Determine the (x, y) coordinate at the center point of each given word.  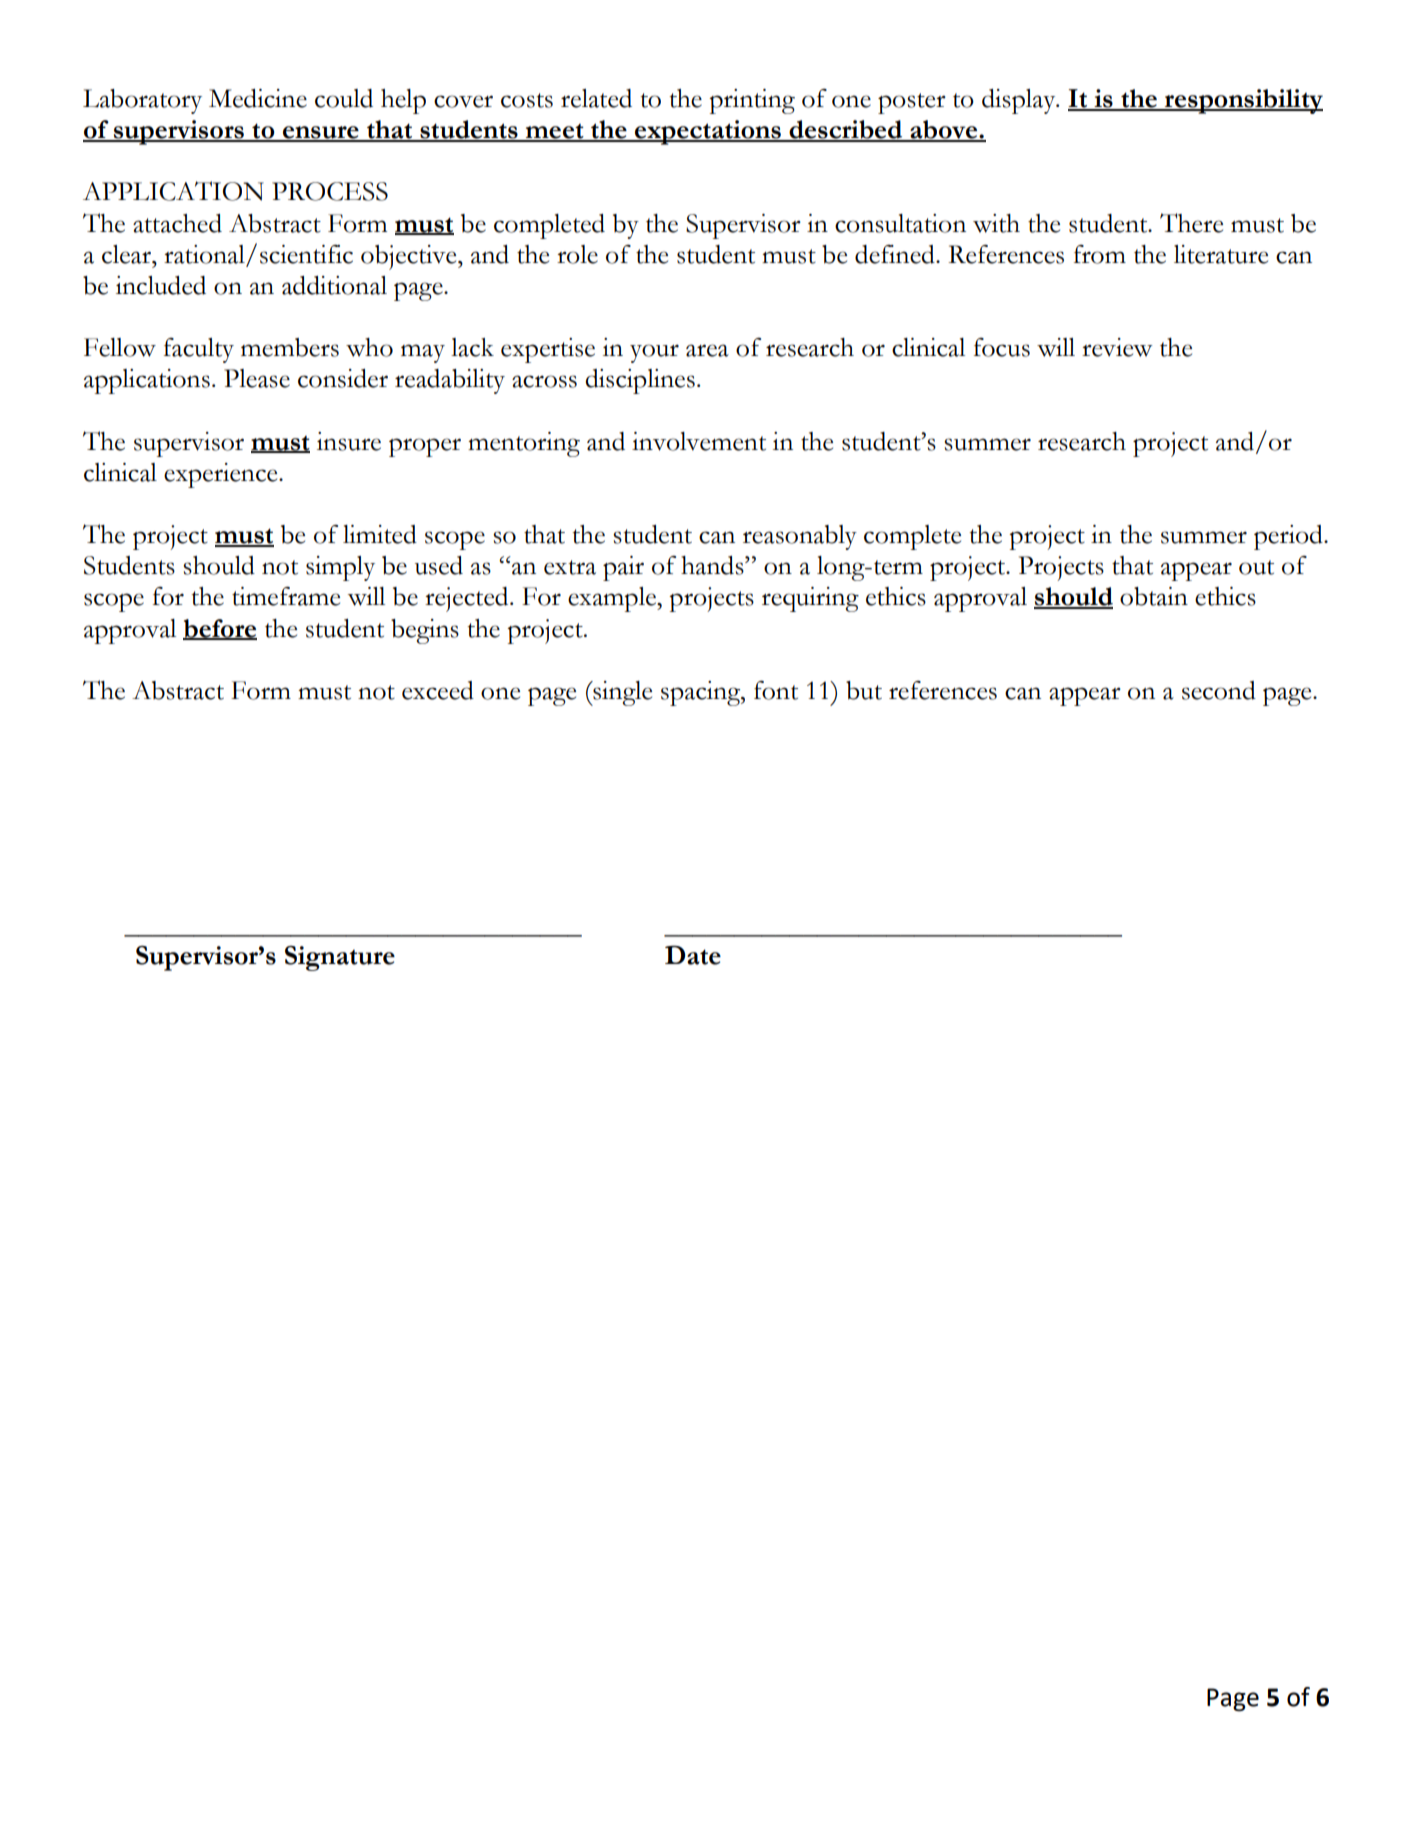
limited (380, 534)
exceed (438, 690)
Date (693, 955)
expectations (708, 132)
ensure (321, 133)
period (1289, 537)
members (290, 347)
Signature (340, 958)
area (707, 350)
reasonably (800, 537)
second (1219, 690)
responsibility (1243, 101)
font (776, 690)
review (1117, 347)
